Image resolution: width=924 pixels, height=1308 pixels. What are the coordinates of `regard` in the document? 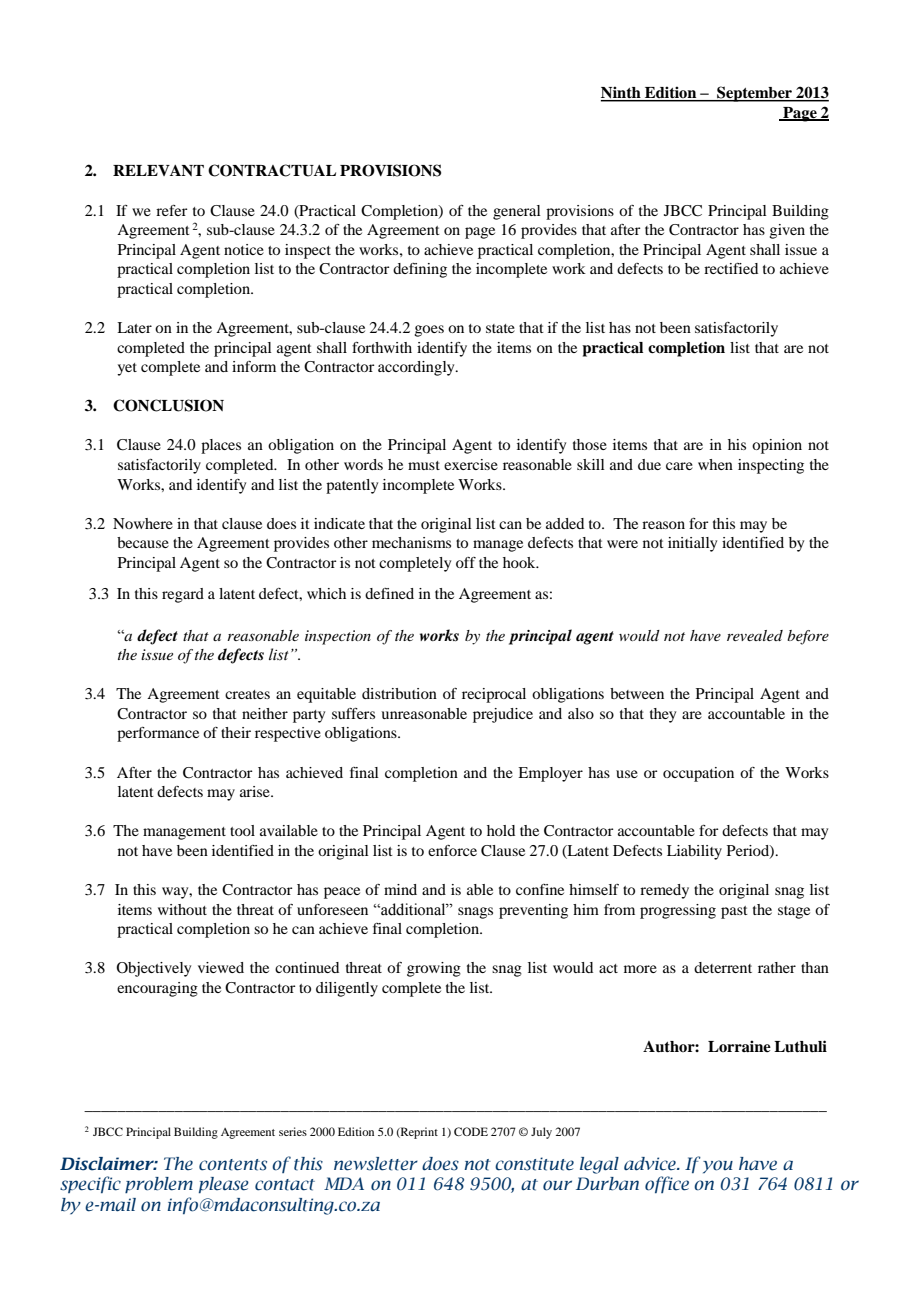 It's located at (183, 595).
